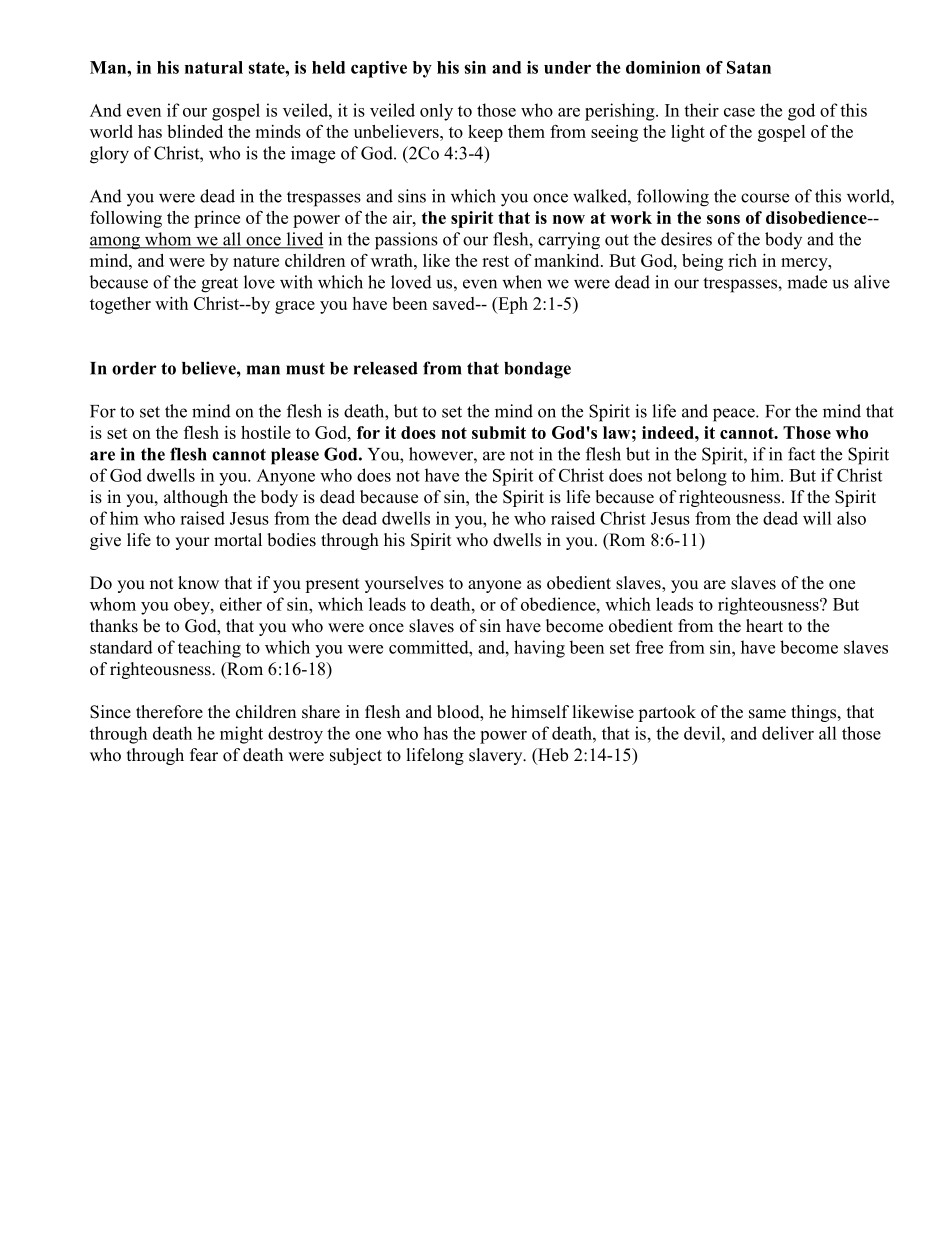 The width and height of the page is (952, 1233). What do you see at coordinates (749, 67) in the page?
I see `Satan` at bounding box center [749, 67].
